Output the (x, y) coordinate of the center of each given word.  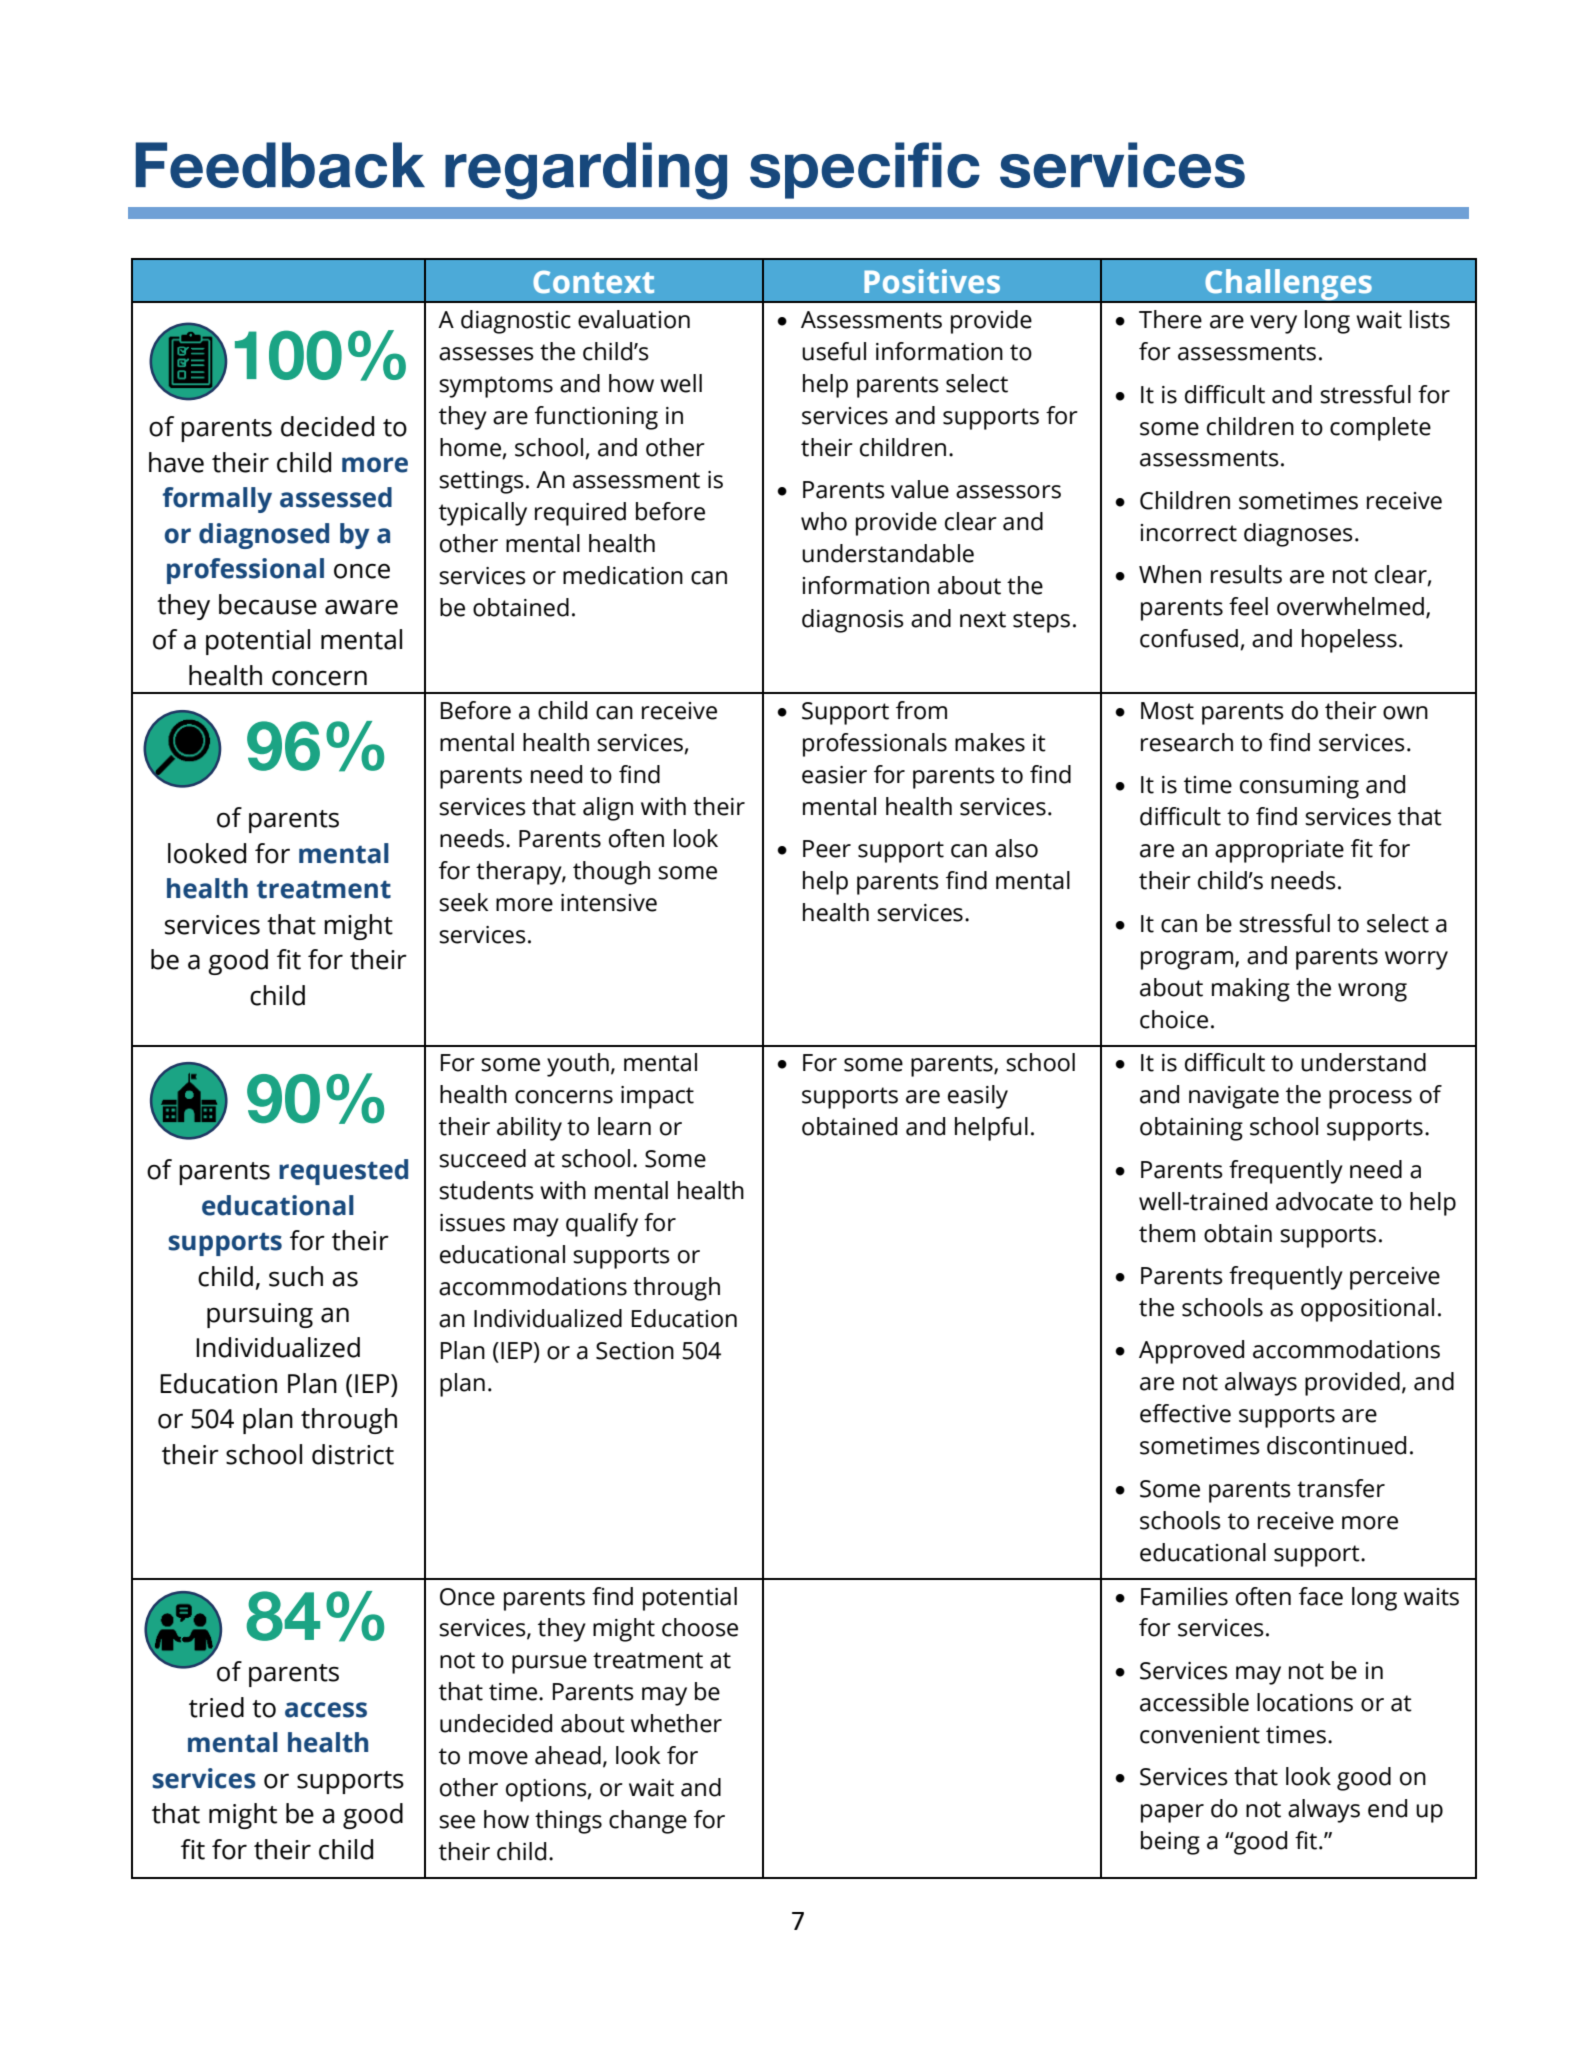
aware (361, 607)
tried (216, 1707)
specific (865, 170)
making (1251, 990)
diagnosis (853, 621)
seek (463, 902)
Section (635, 1351)
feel (1248, 606)
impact (657, 1097)
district (353, 1454)
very (1273, 324)
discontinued (1336, 1445)
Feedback (280, 165)
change (648, 1822)
